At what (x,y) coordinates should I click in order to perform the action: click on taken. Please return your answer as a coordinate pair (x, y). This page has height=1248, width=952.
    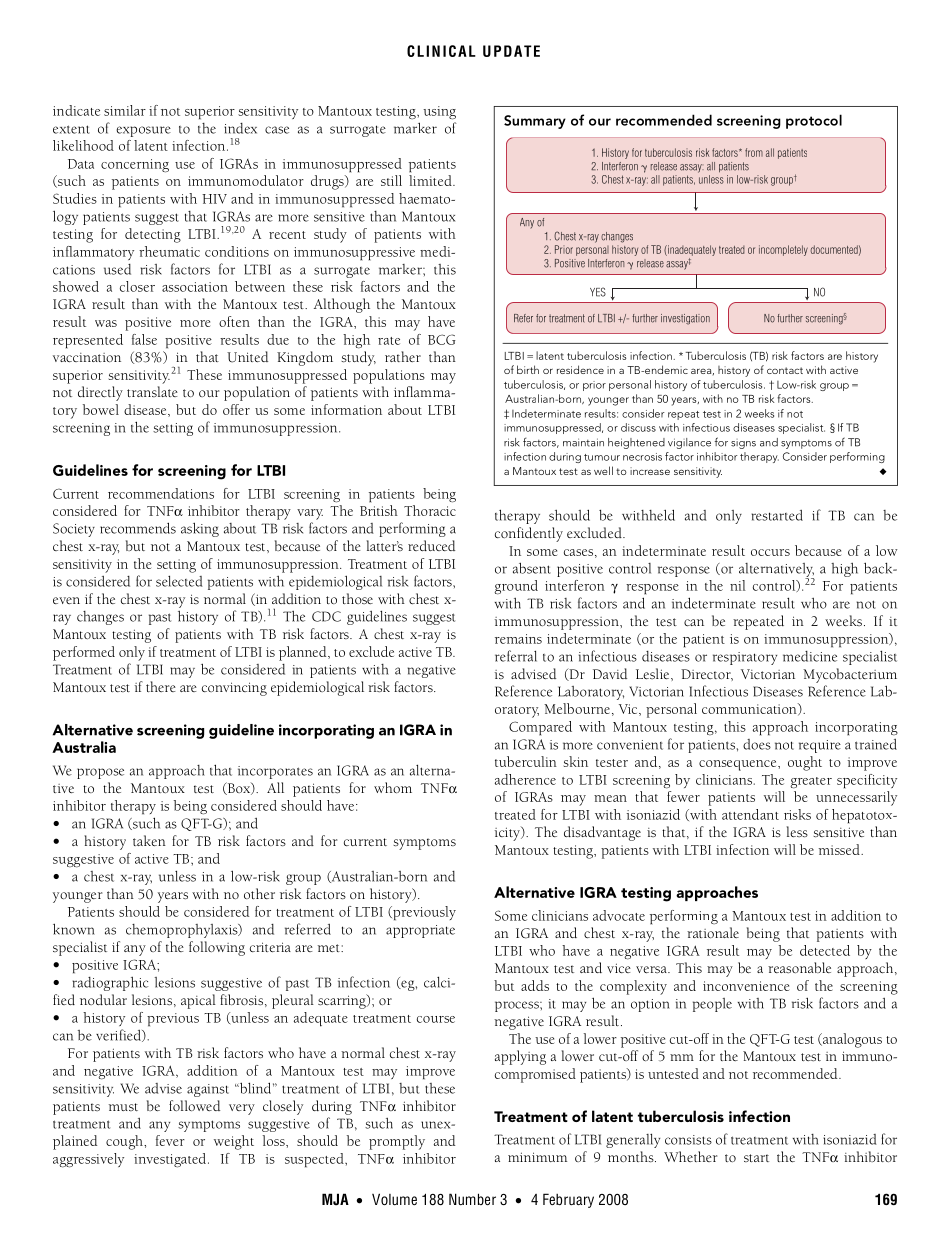
    Looking at the image, I should click on (149, 840).
